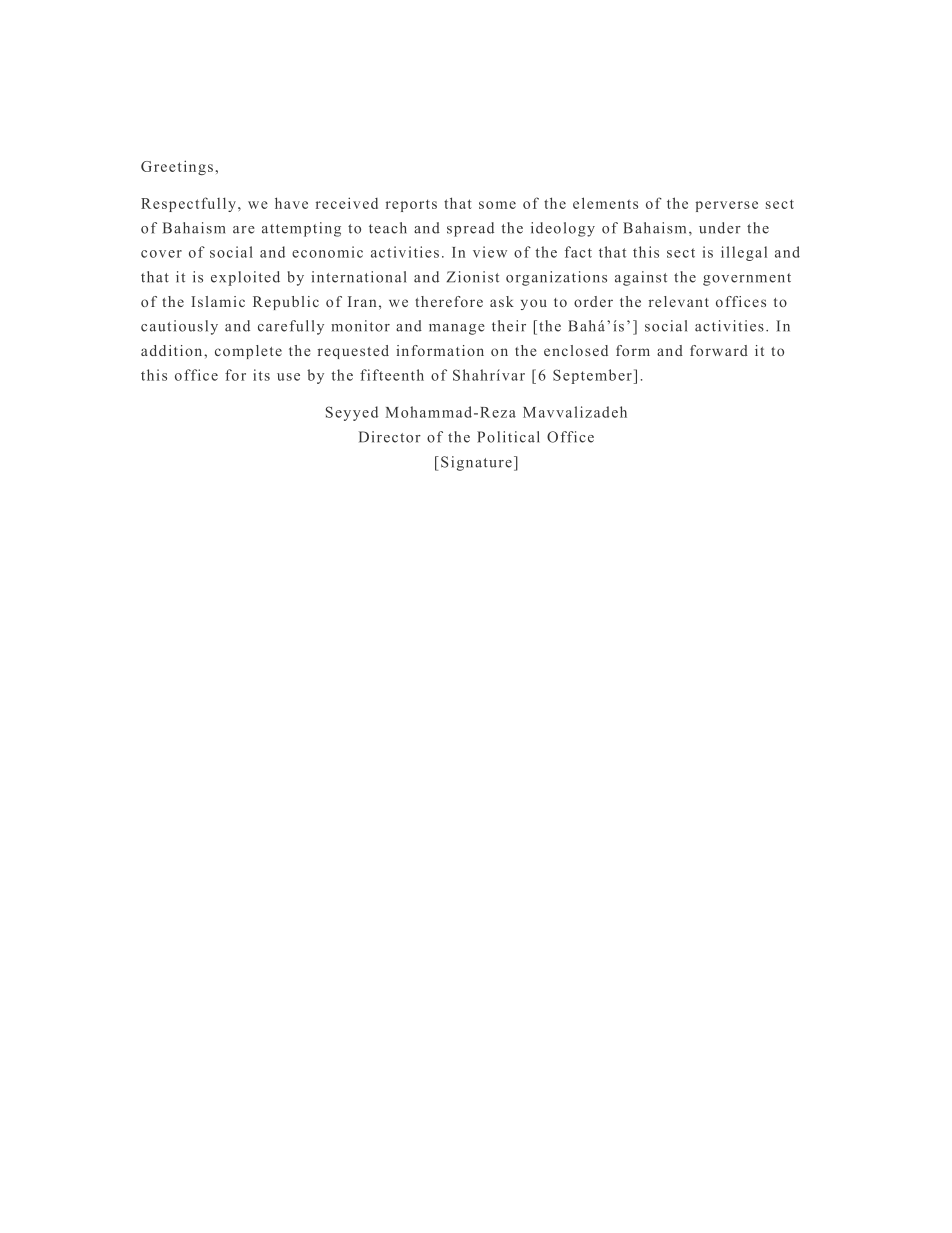 Image resolution: width=952 pixels, height=1233 pixels. What do you see at coordinates (218, 301) in the page?
I see `Islamic` at bounding box center [218, 301].
